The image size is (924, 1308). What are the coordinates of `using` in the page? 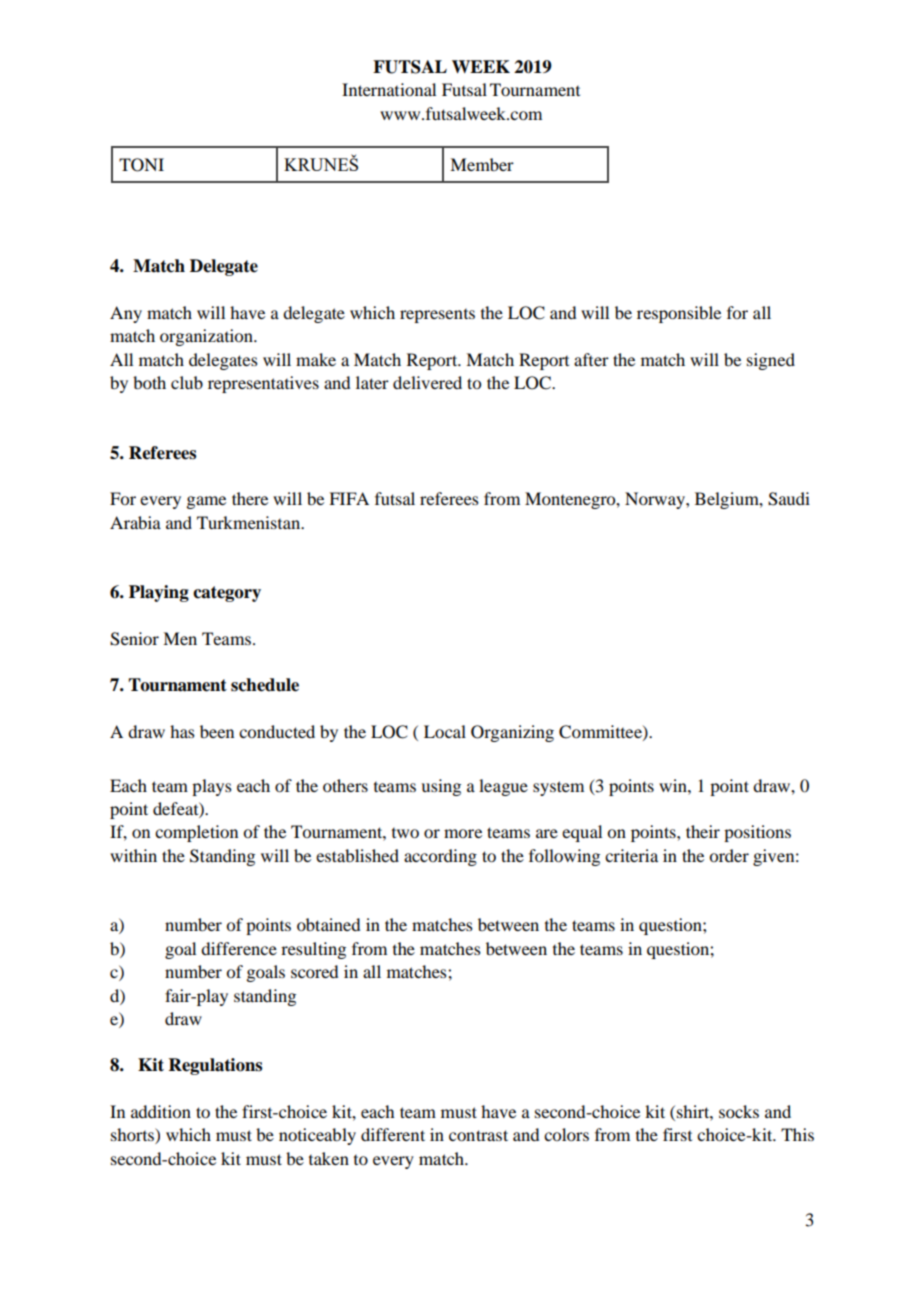 It's located at (441, 787).
